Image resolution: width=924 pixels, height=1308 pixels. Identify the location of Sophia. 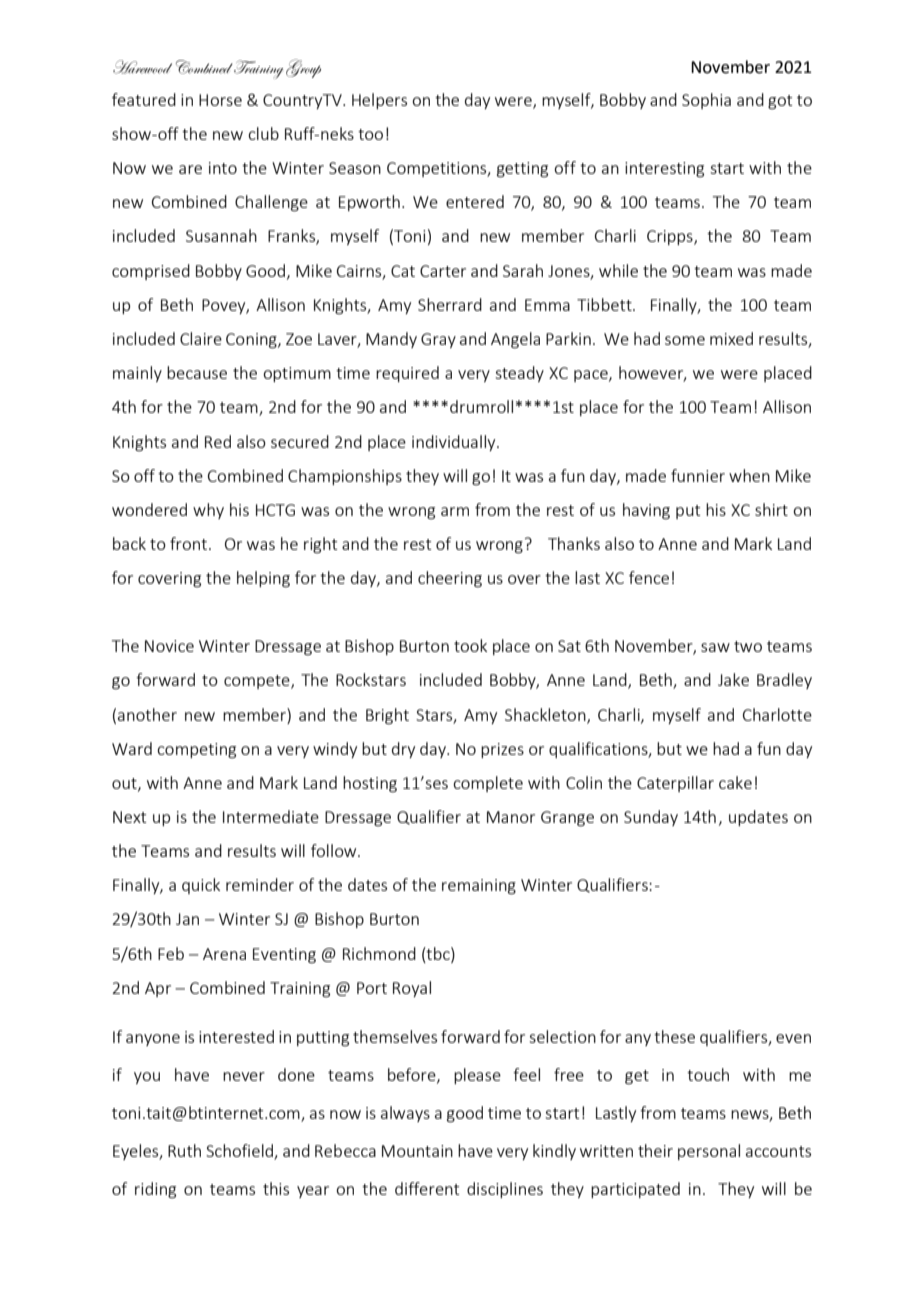
(706, 101).
